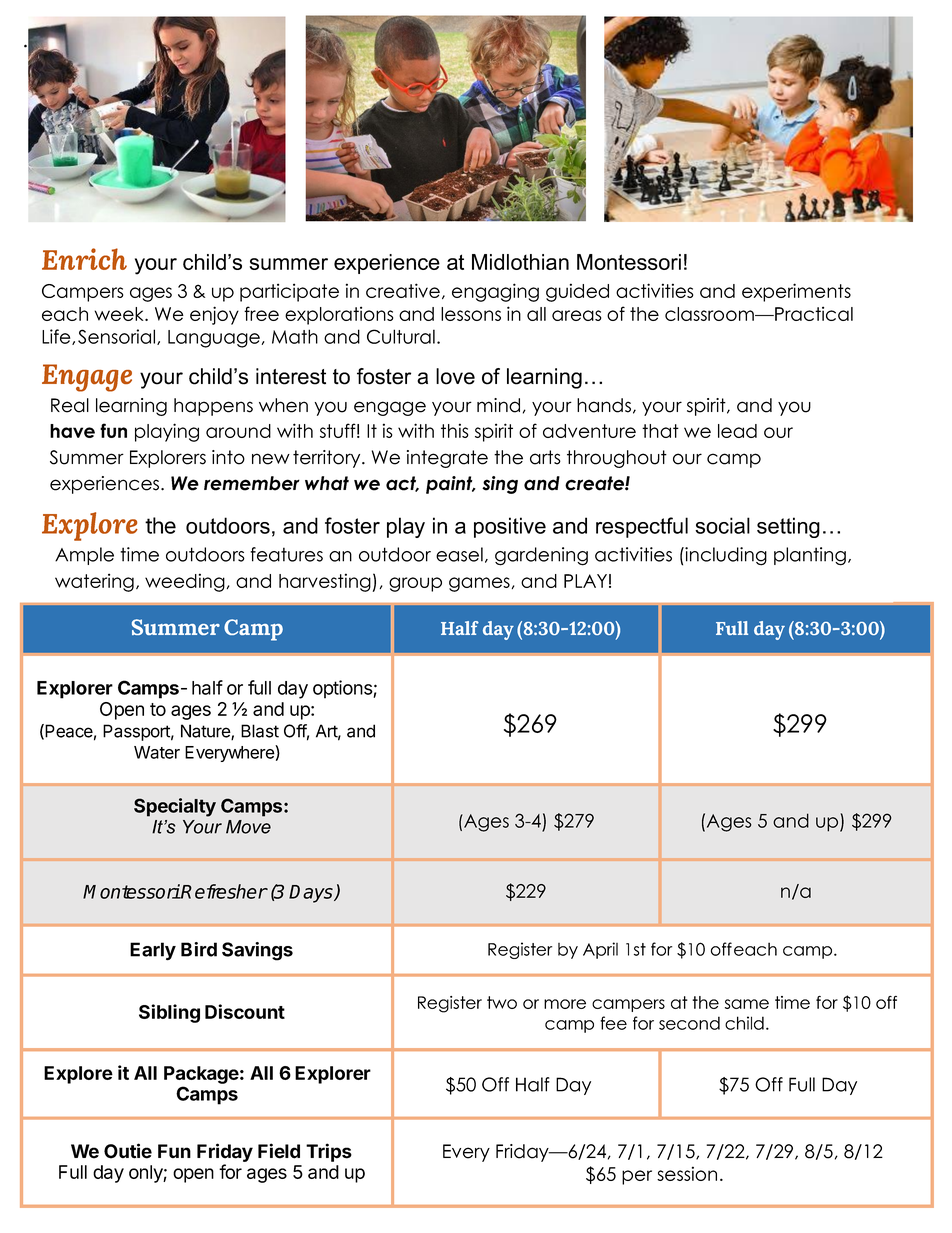 Image resolution: width=952 pixels, height=1233 pixels. I want to click on experiments, so click(796, 292).
